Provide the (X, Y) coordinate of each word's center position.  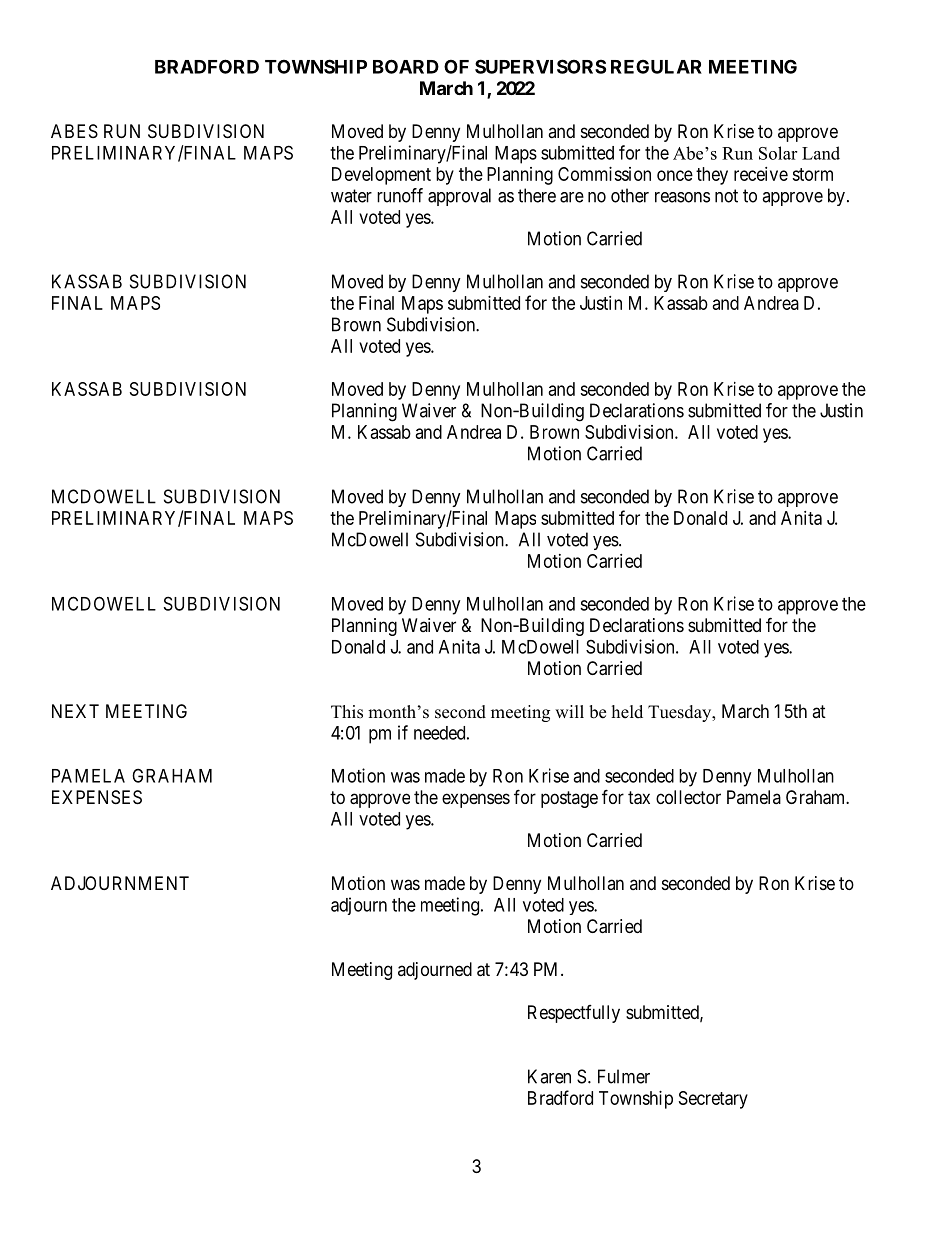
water (351, 196)
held (627, 712)
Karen (549, 1076)
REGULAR (656, 66)
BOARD (406, 66)
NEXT (75, 711)
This (347, 712)
